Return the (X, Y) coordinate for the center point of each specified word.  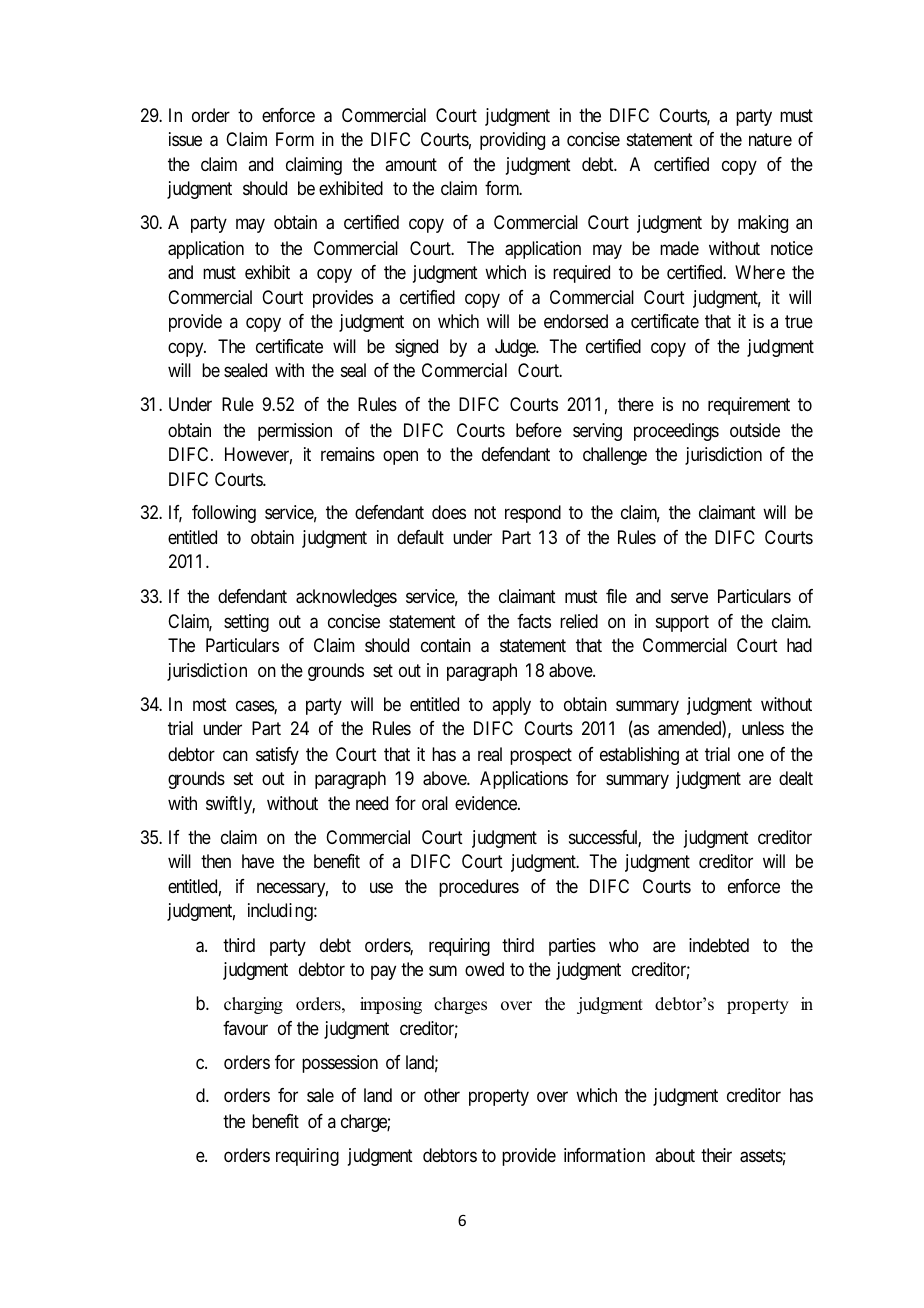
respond (533, 514)
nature (770, 140)
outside (755, 430)
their (716, 1155)
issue (185, 139)
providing (512, 141)
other (442, 1095)
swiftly (230, 805)
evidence (487, 803)
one (751, 755)
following (224, 514)
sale (320, 1095)
